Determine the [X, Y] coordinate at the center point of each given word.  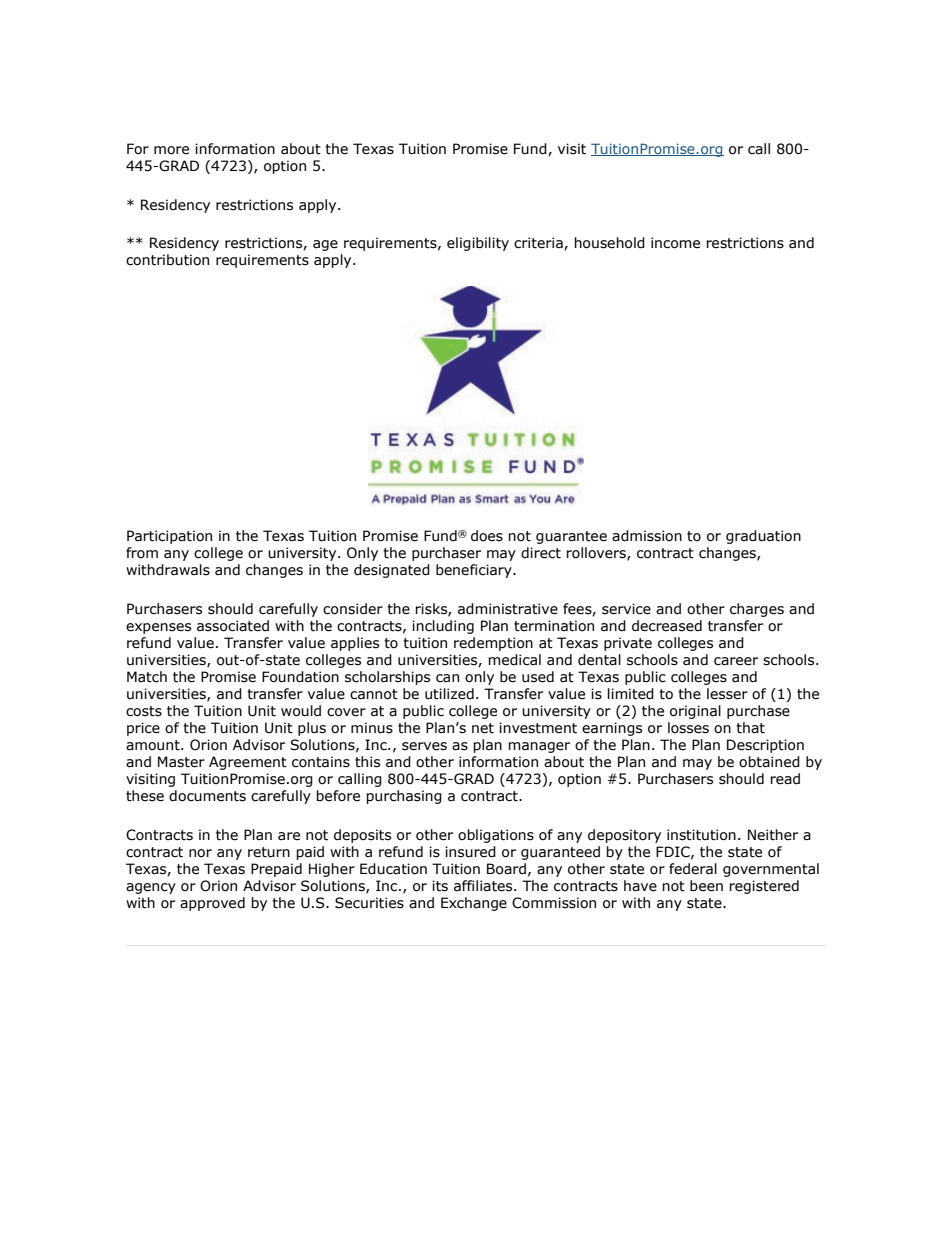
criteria [539, 243]
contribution [167, 260]
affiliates [484, 886]
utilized [449, 694]
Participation [169, 537]
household [609, 243]
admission [647, 536]
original [695, 712]
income [675, 243]
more [171, 150]
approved [212, 904]
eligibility [478, 244]
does [487, 536]
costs [144, 711]
